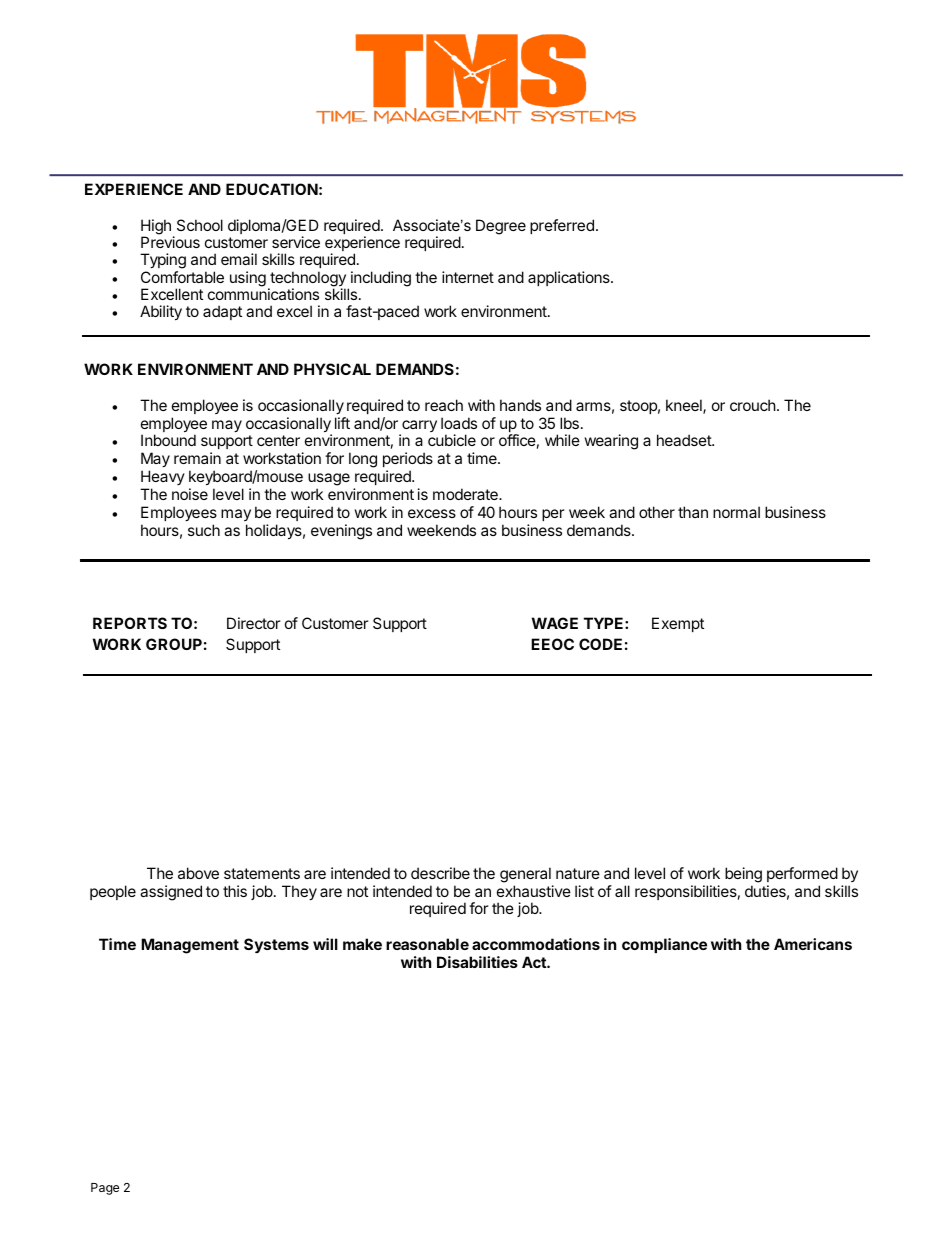 This image has height=1233, width=952. Describe the element at coordinates (198, 873) in the image. I see `above` at that location.
